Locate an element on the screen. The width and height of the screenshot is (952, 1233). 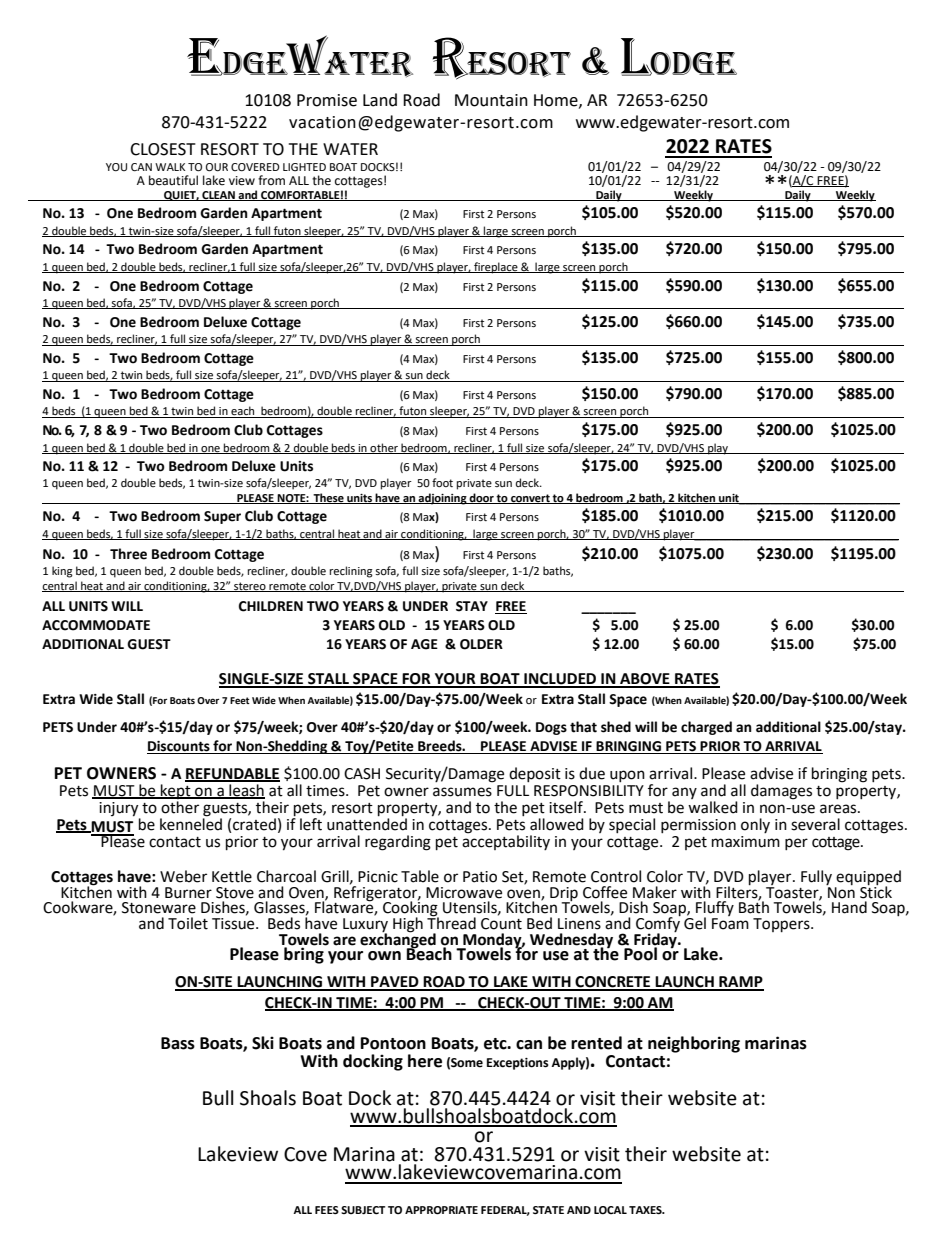
Super is located at coordinates (222, 517).
